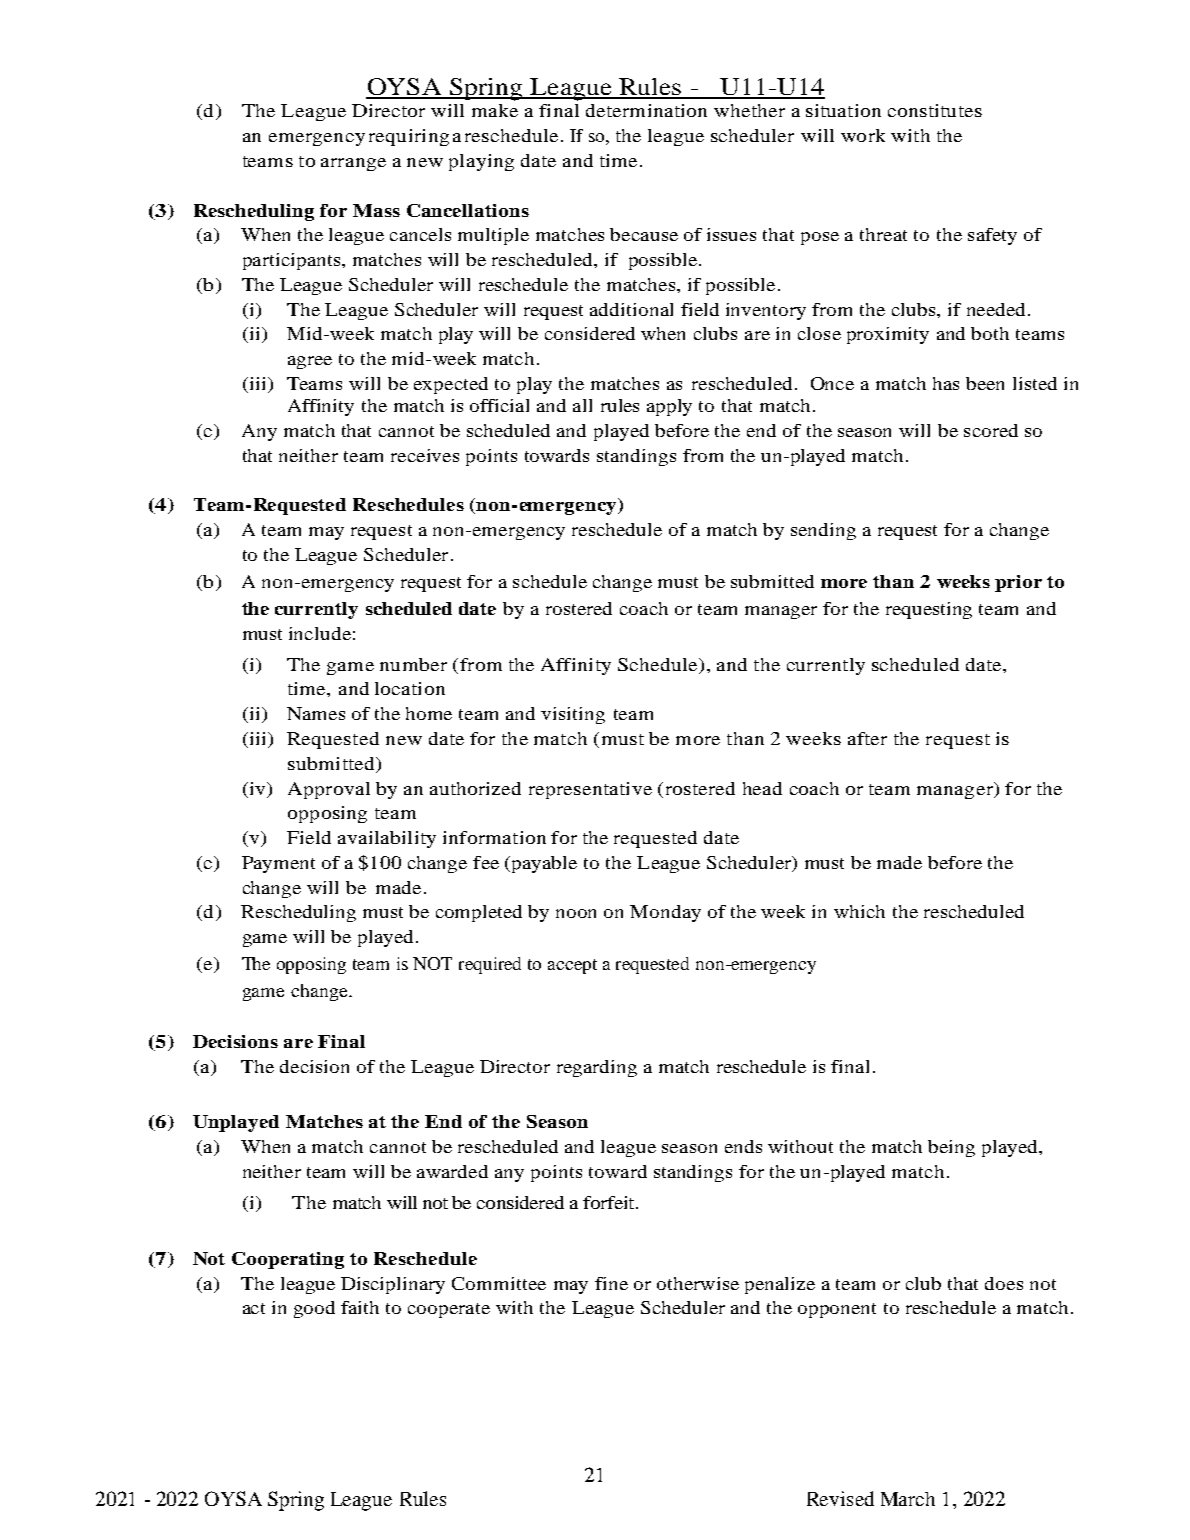 The image size is (1190, 1540). I want to click on representative, so click(590, 790).
